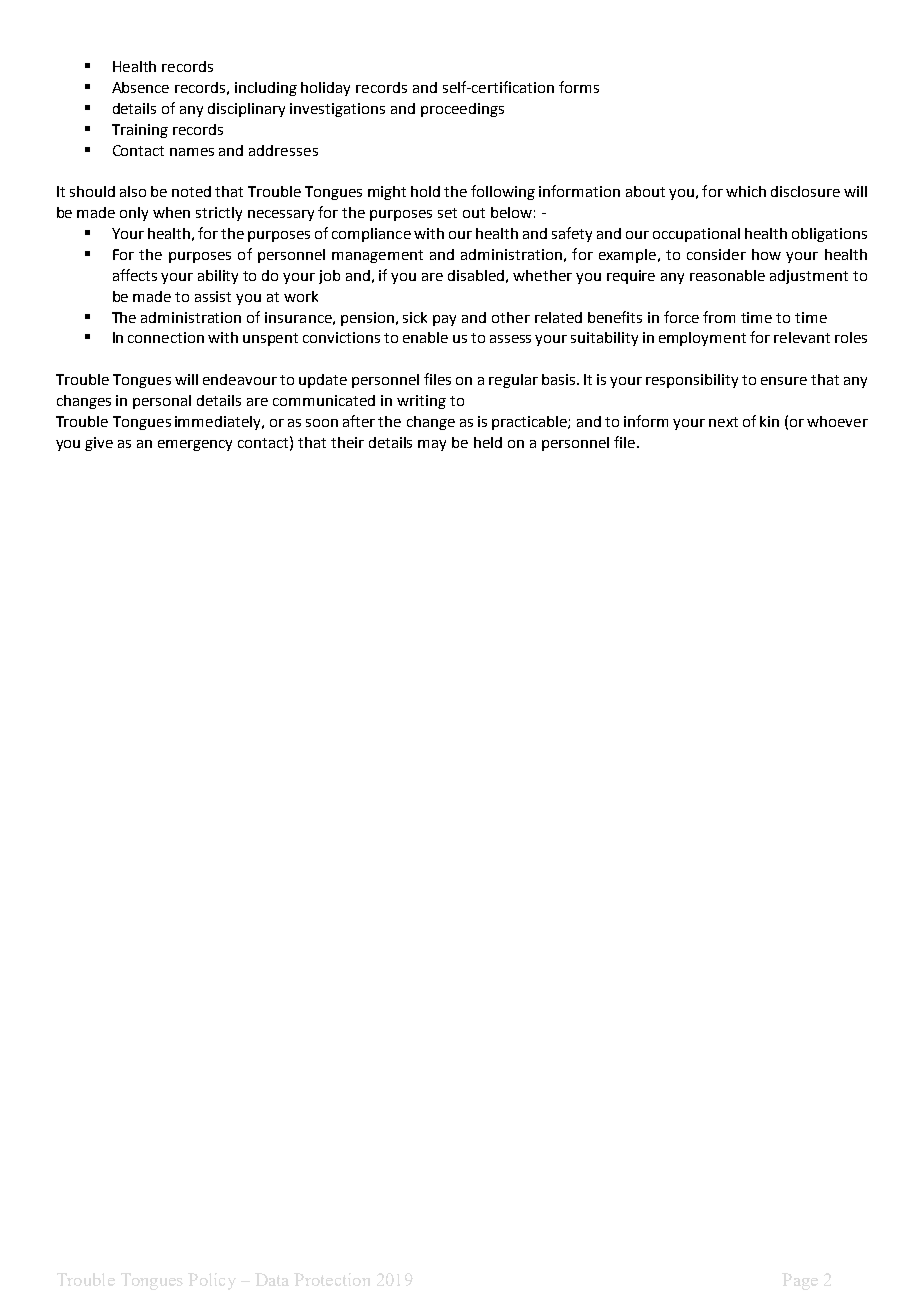 Image resolution: width=924 pixels, height=1308 pixels. What do you see at coordinates (542, 275) in the screenshot?
I see `whether` at bounding box center [542, 275].
